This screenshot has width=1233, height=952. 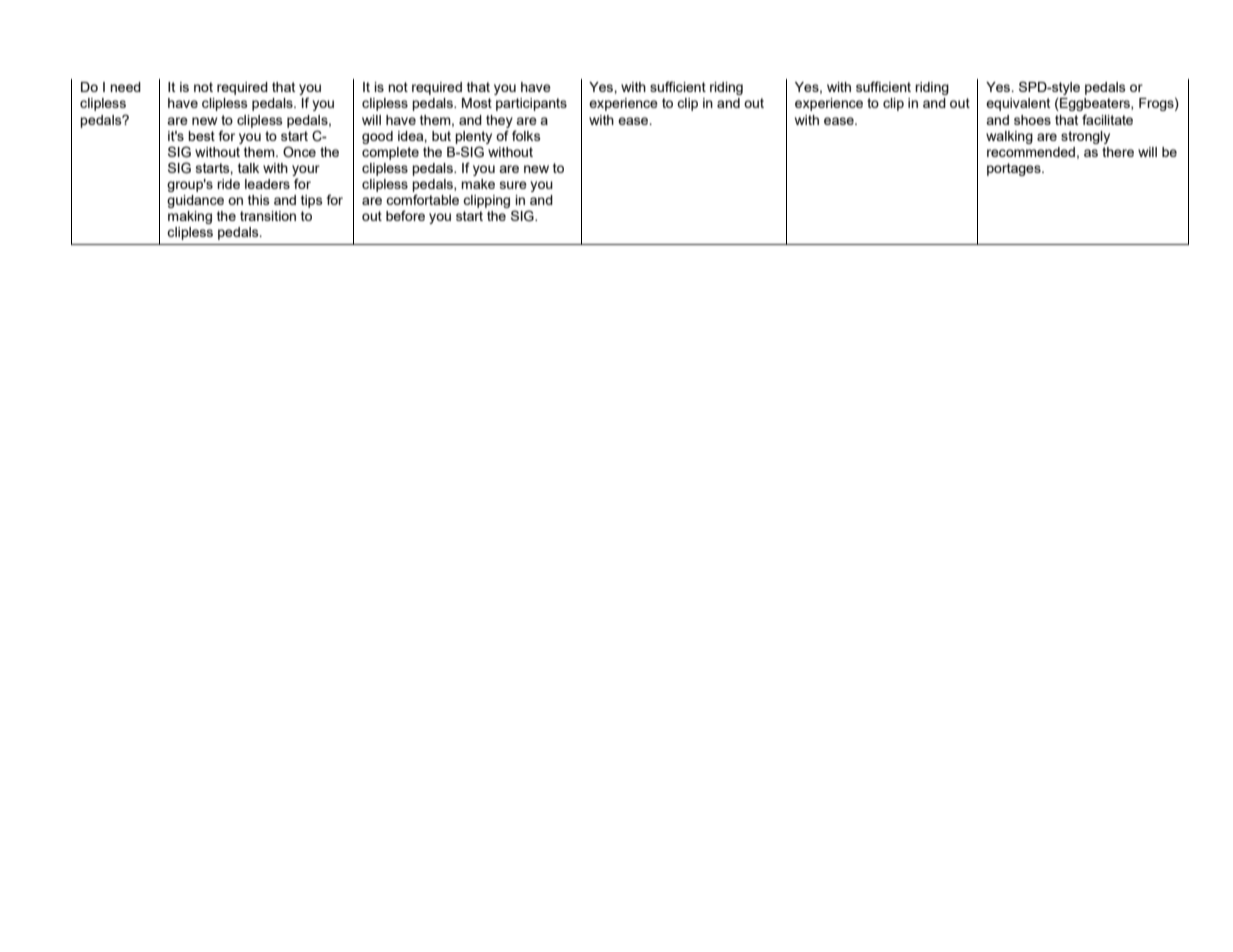 What do you see at coordinates (1018, 104) in the screenshot?
I see `equivalent` at bounding box center [1018, 104].
